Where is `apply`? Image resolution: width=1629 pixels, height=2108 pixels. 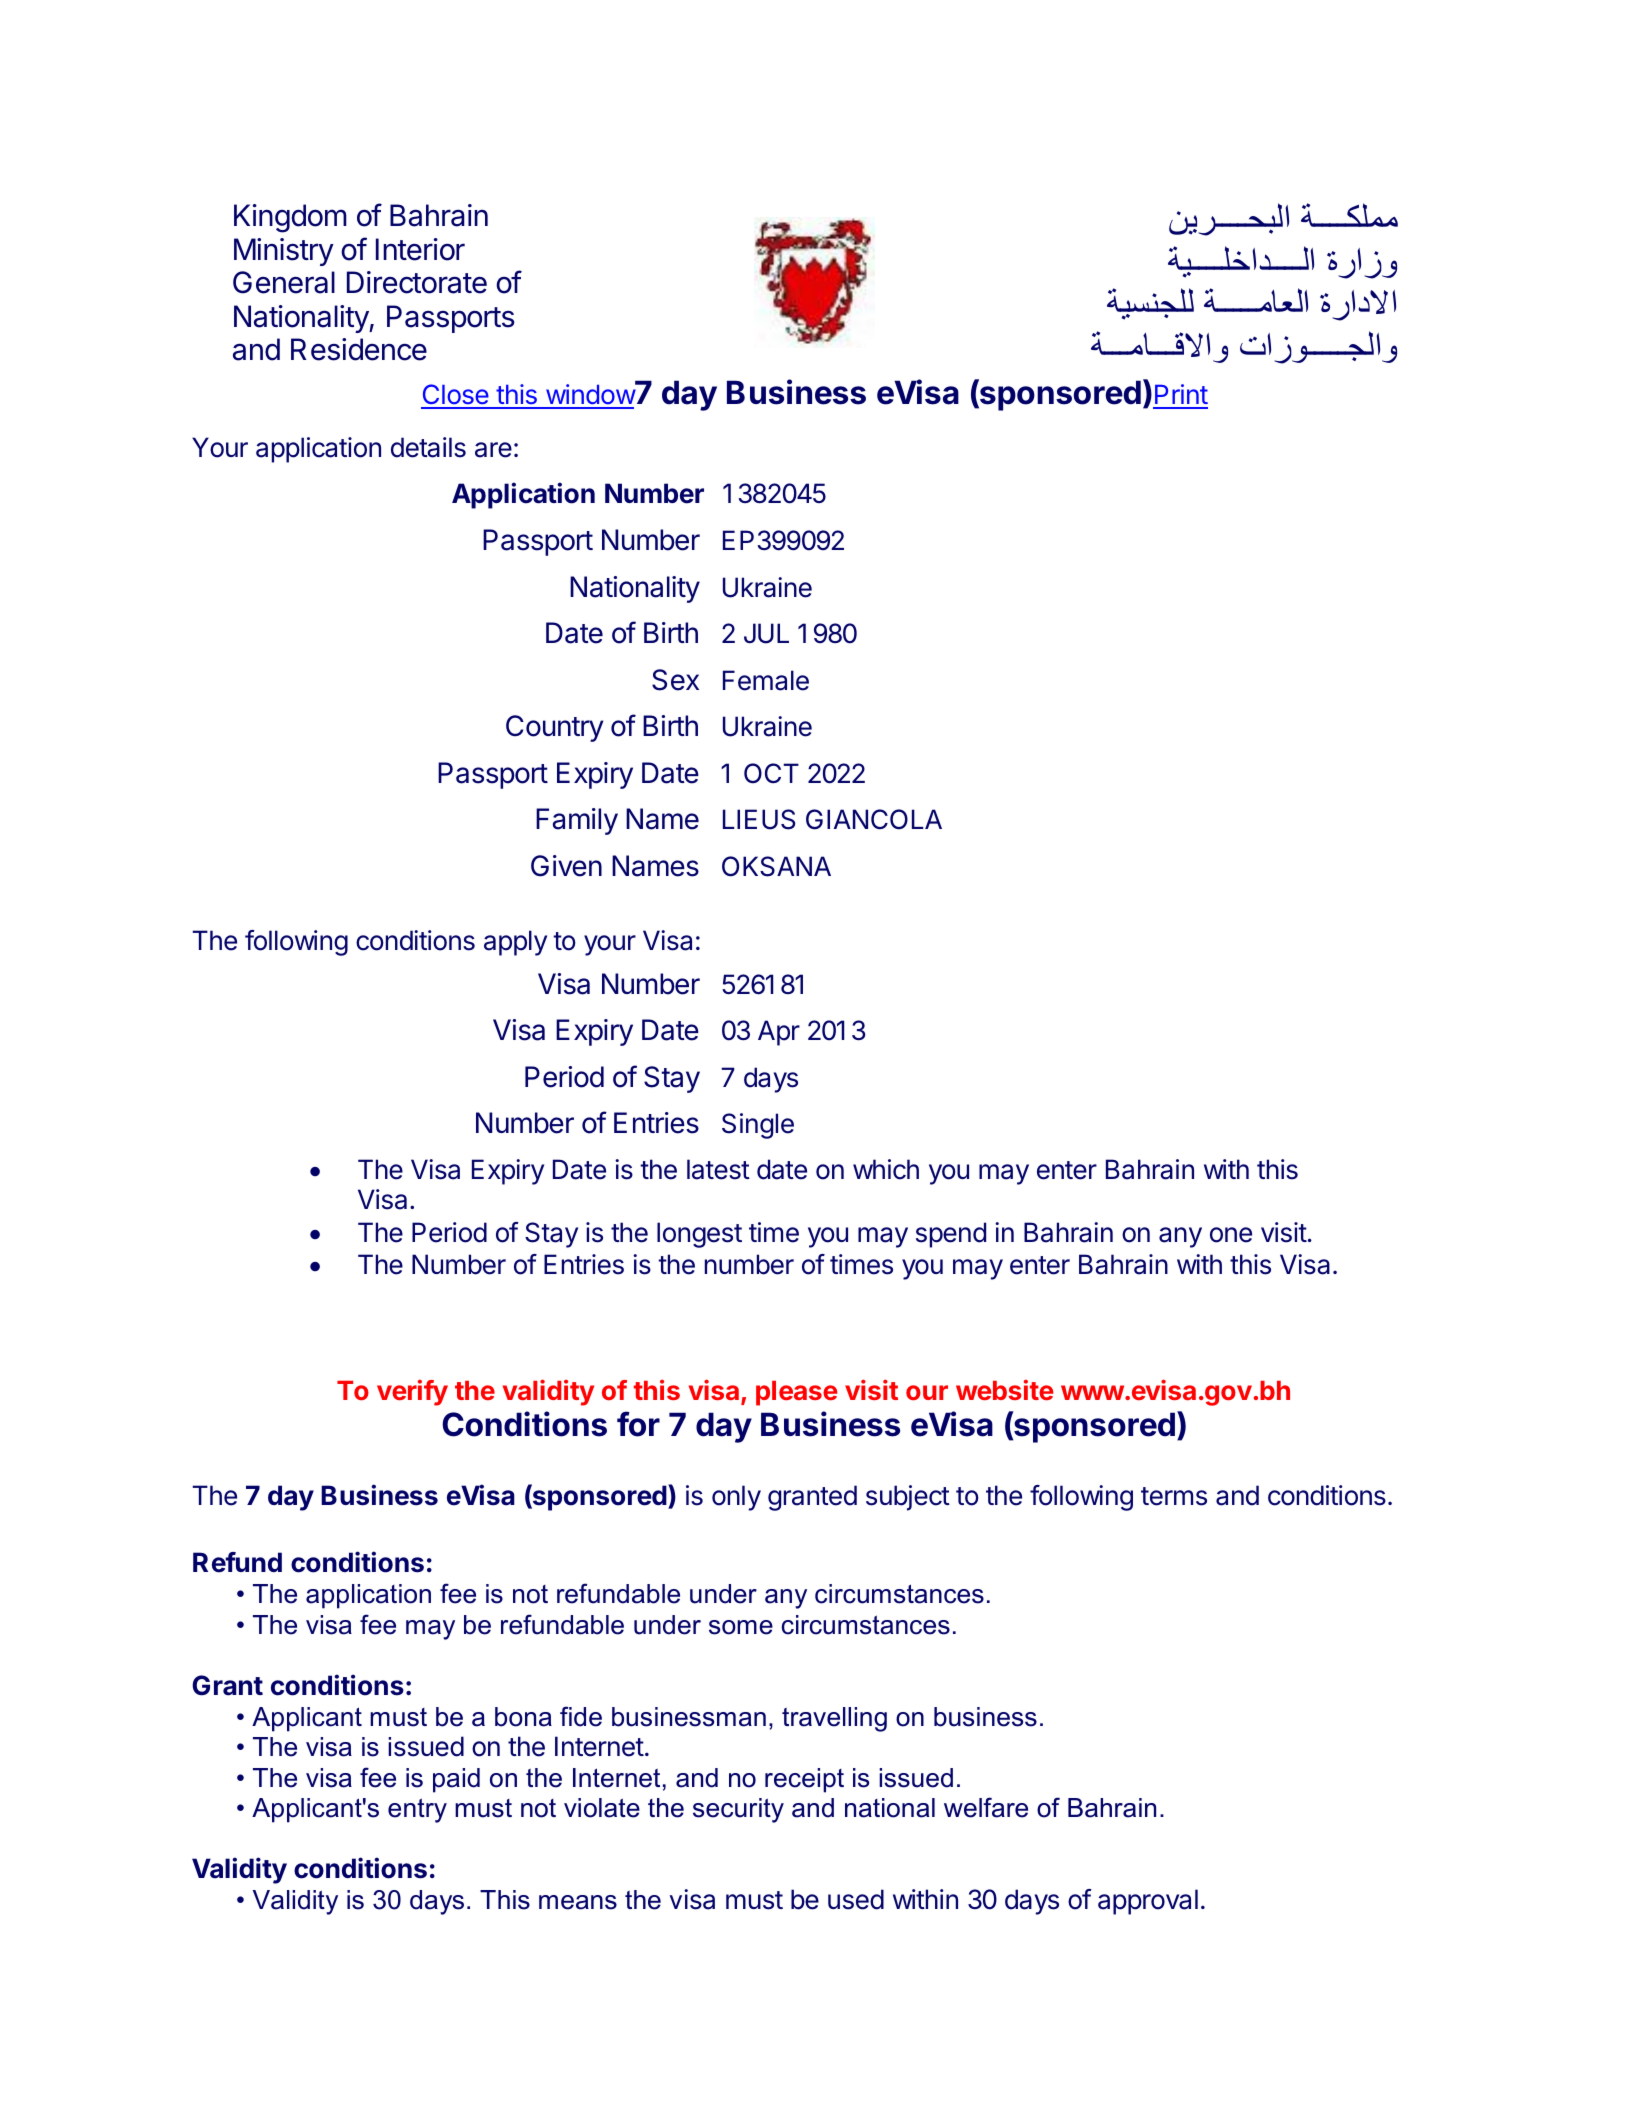
apply is located at coordinates (515, 943).
